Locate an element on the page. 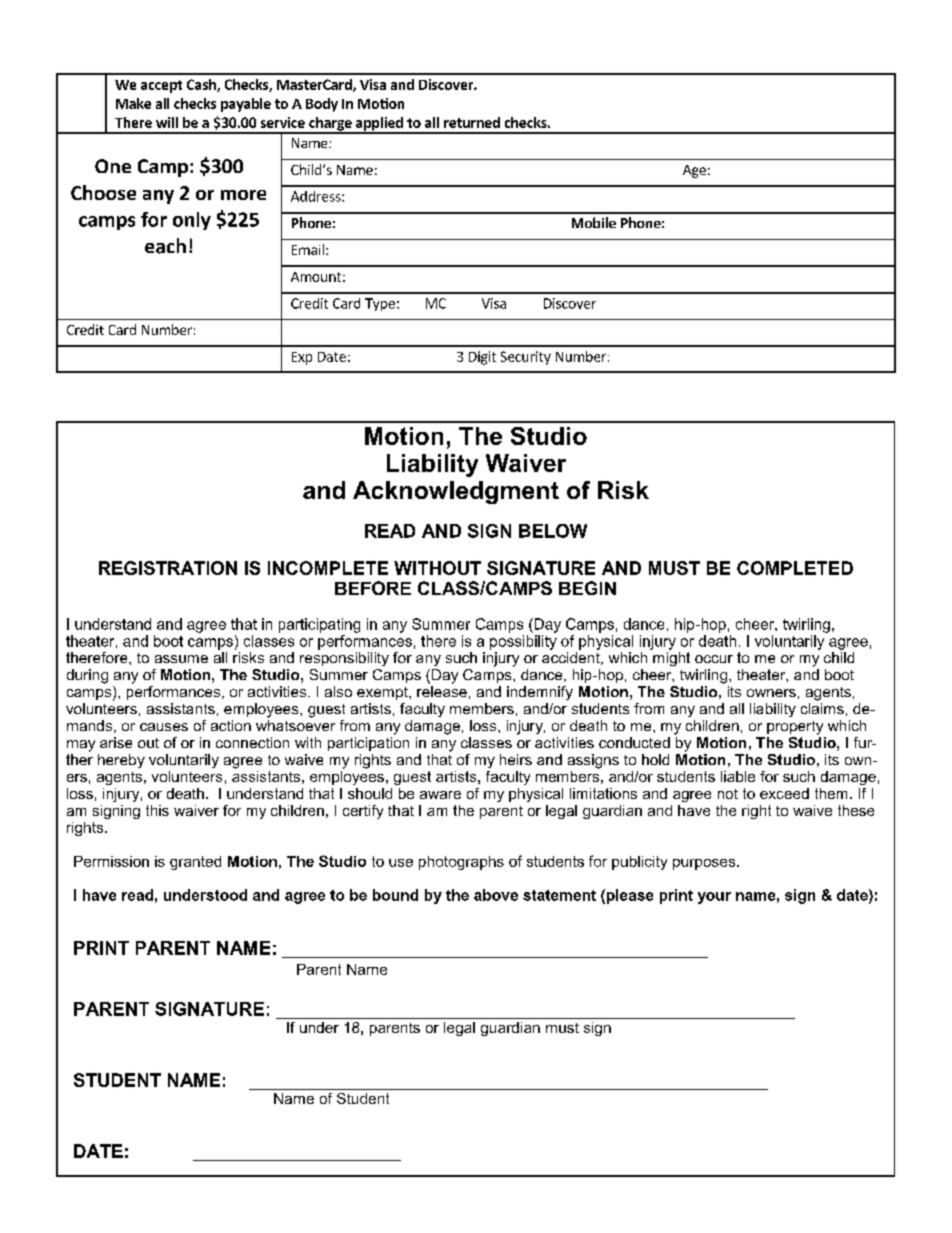 The height and width of the document is (1233, 952). REGISTRATION is located at coordinates (168, 568).
